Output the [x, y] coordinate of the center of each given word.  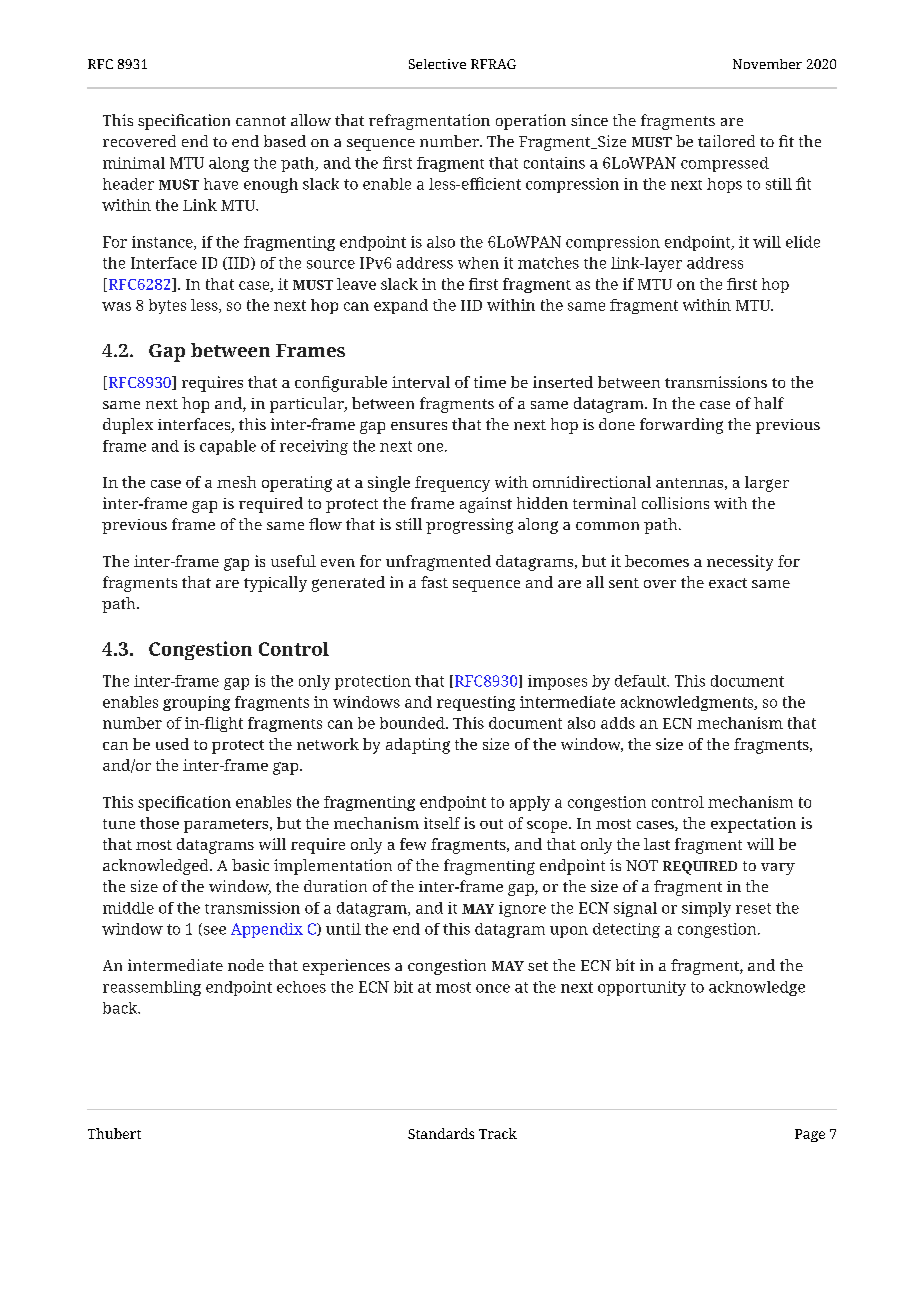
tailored [726, 141]
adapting [418, 746]
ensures [419, 426]
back [121, 1008]
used [172, 744]
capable [228, 447]
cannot [261, 121]
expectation [753, 825]
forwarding [681, 426]
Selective [437, 64]
